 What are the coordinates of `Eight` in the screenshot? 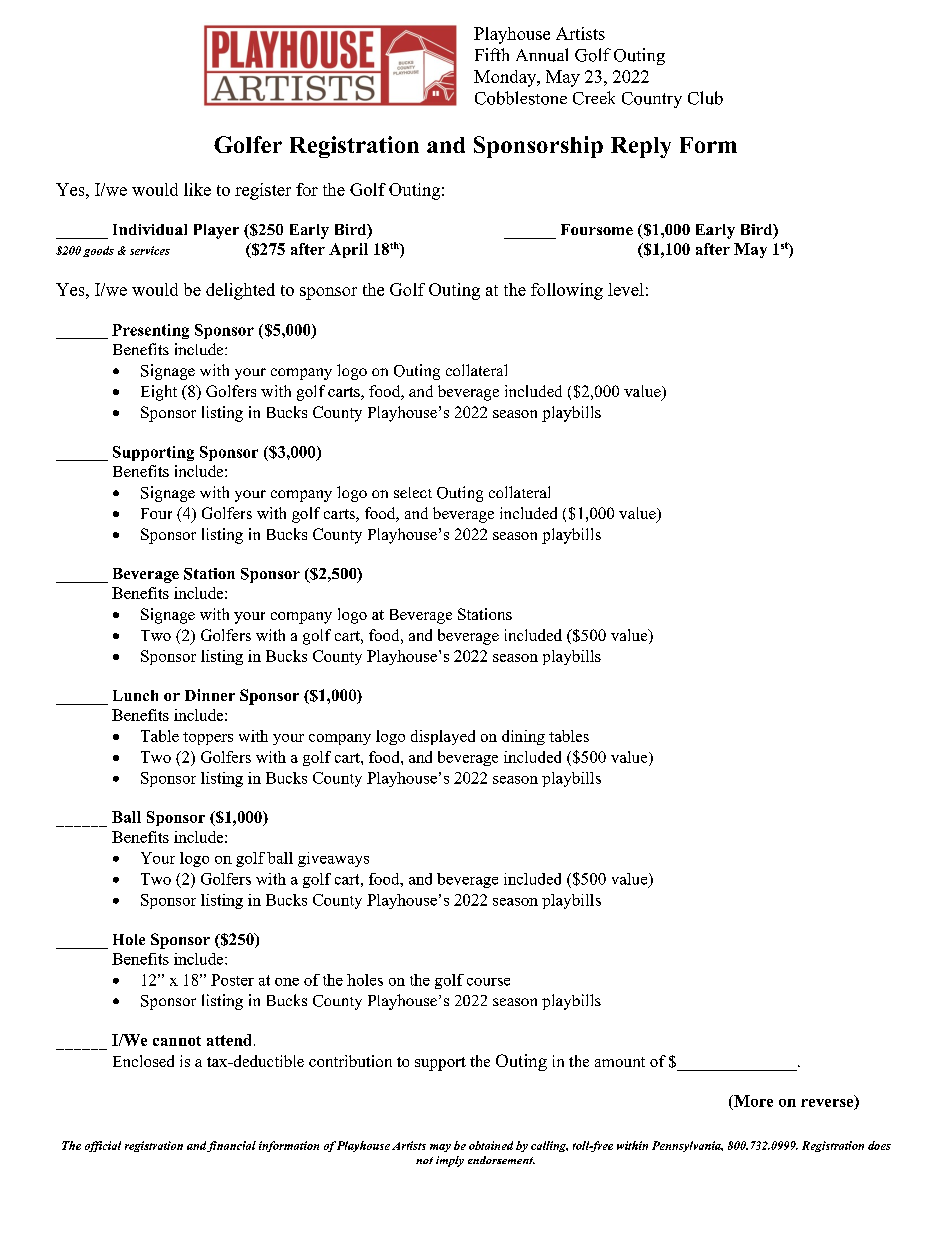 It's located at (159, 393).
